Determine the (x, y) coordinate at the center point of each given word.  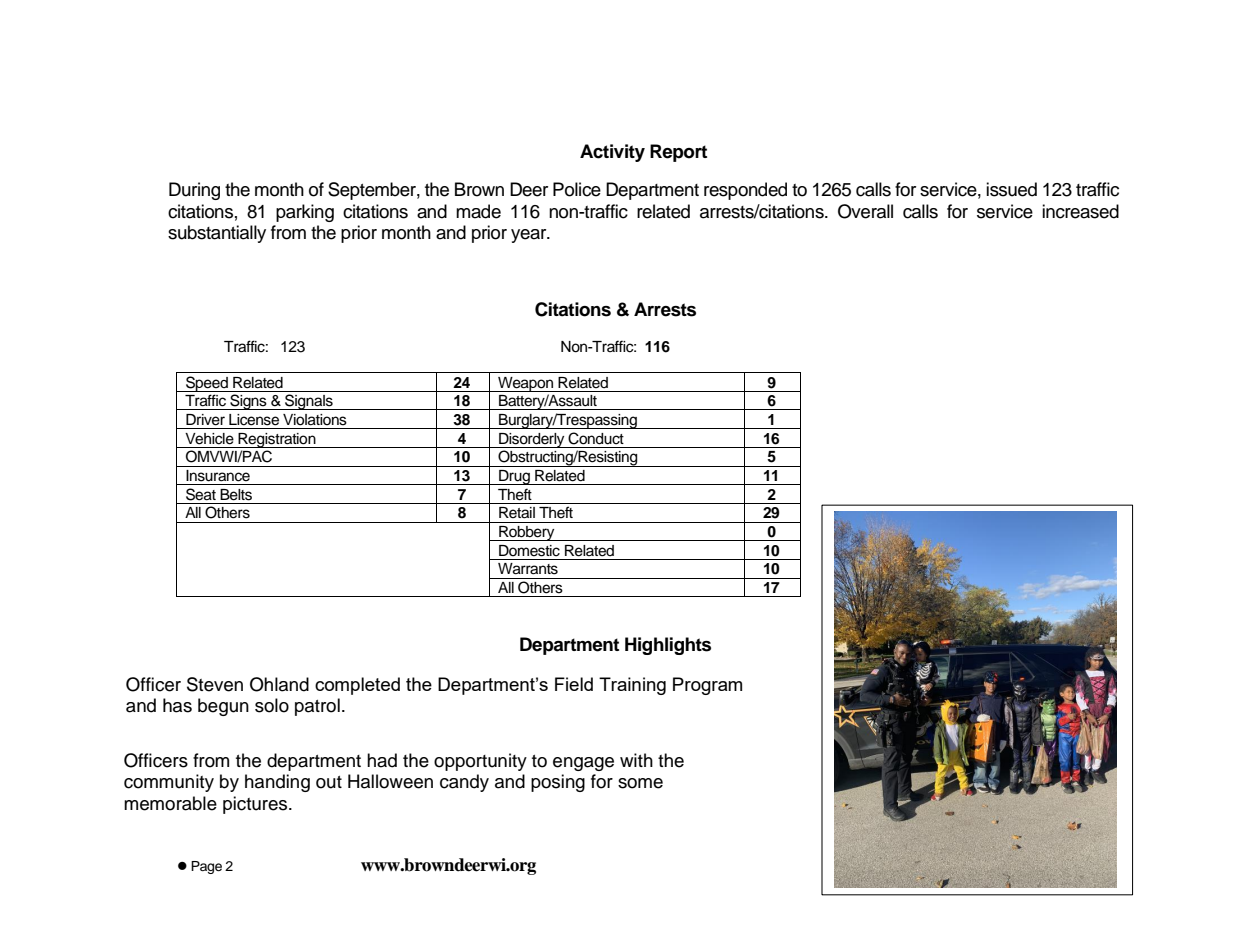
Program (707, 686)
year (530, 236)
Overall (865, 211)
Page (206, 867)
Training (632, 686)
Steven (215, 684)
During (194, 191)
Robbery (527, 533)
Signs (248, 402)
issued (1011, 189)
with (636, 760)
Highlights (668, 646)
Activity (612, 153)
